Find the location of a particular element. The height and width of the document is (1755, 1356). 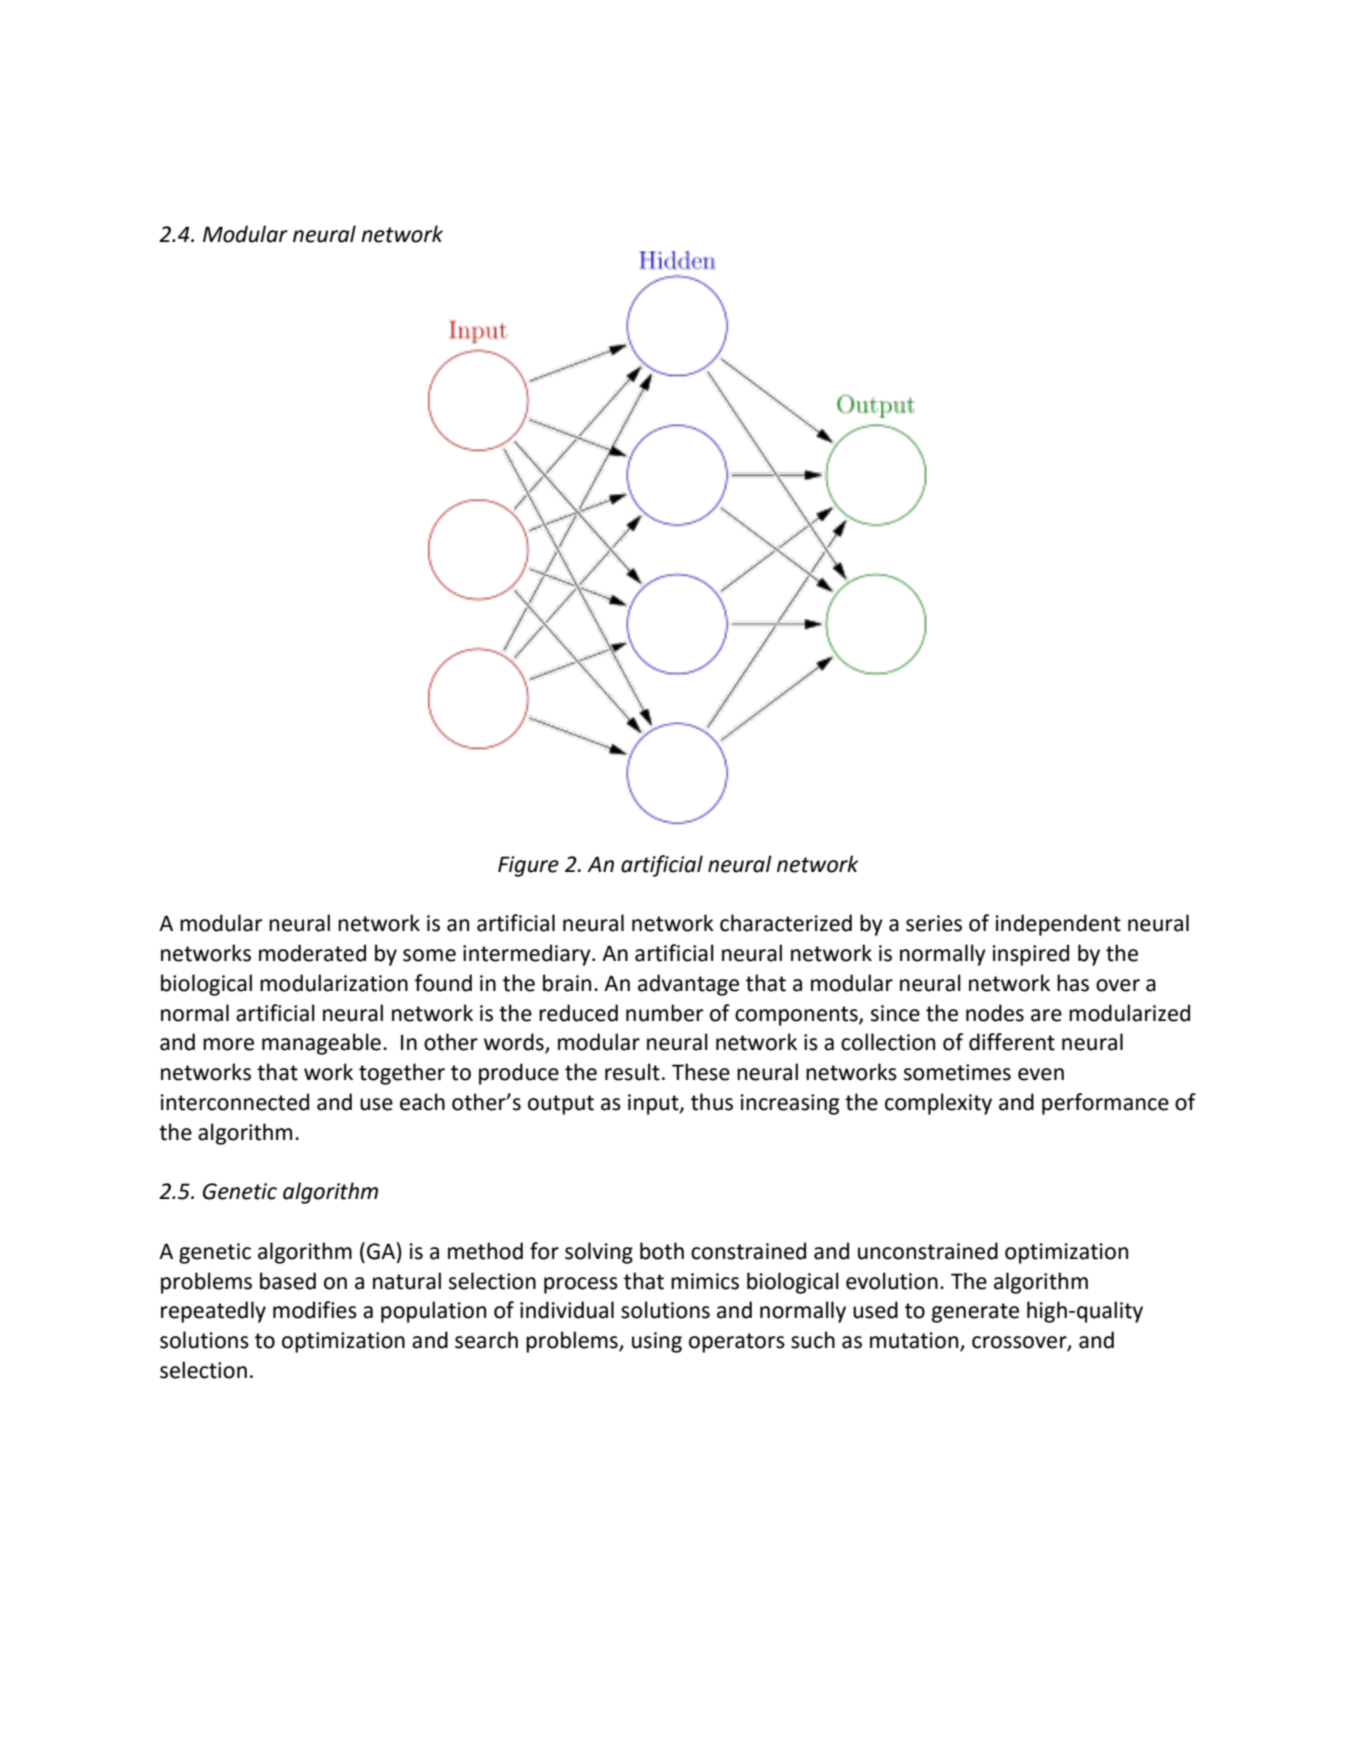

interconnected is located at coordinates (235, 1102).
